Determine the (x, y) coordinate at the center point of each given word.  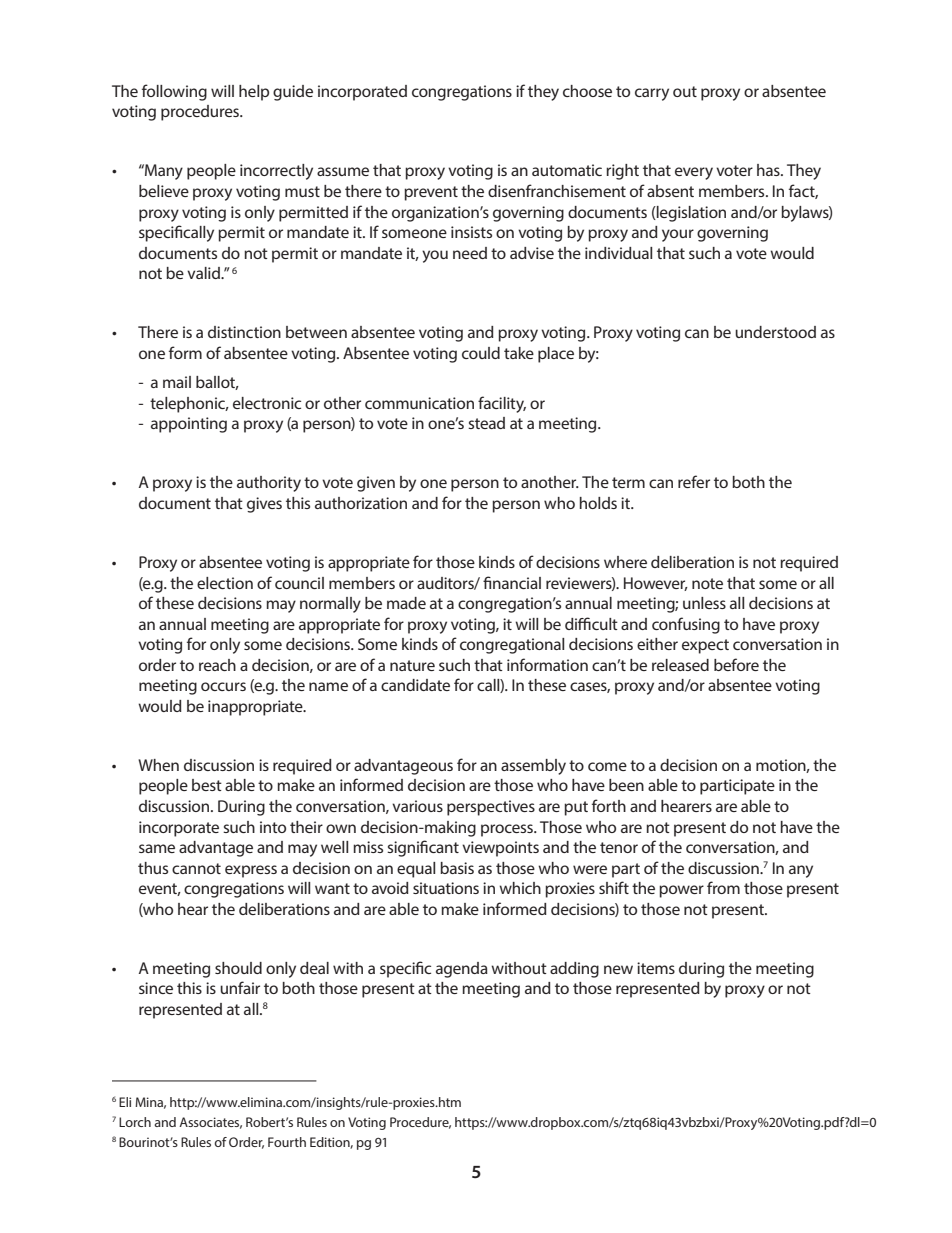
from (723, 887)
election (225, 583)
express (251, 871)
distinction (244, 332)
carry (652, 94)
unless (704, 603)
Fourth (287, 1142)
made (406, 603)
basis (457, 868)
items (656, 968)
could (481, 353)
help (254, 93)
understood (775, 332)
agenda (462, 970)
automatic (567, 170)
